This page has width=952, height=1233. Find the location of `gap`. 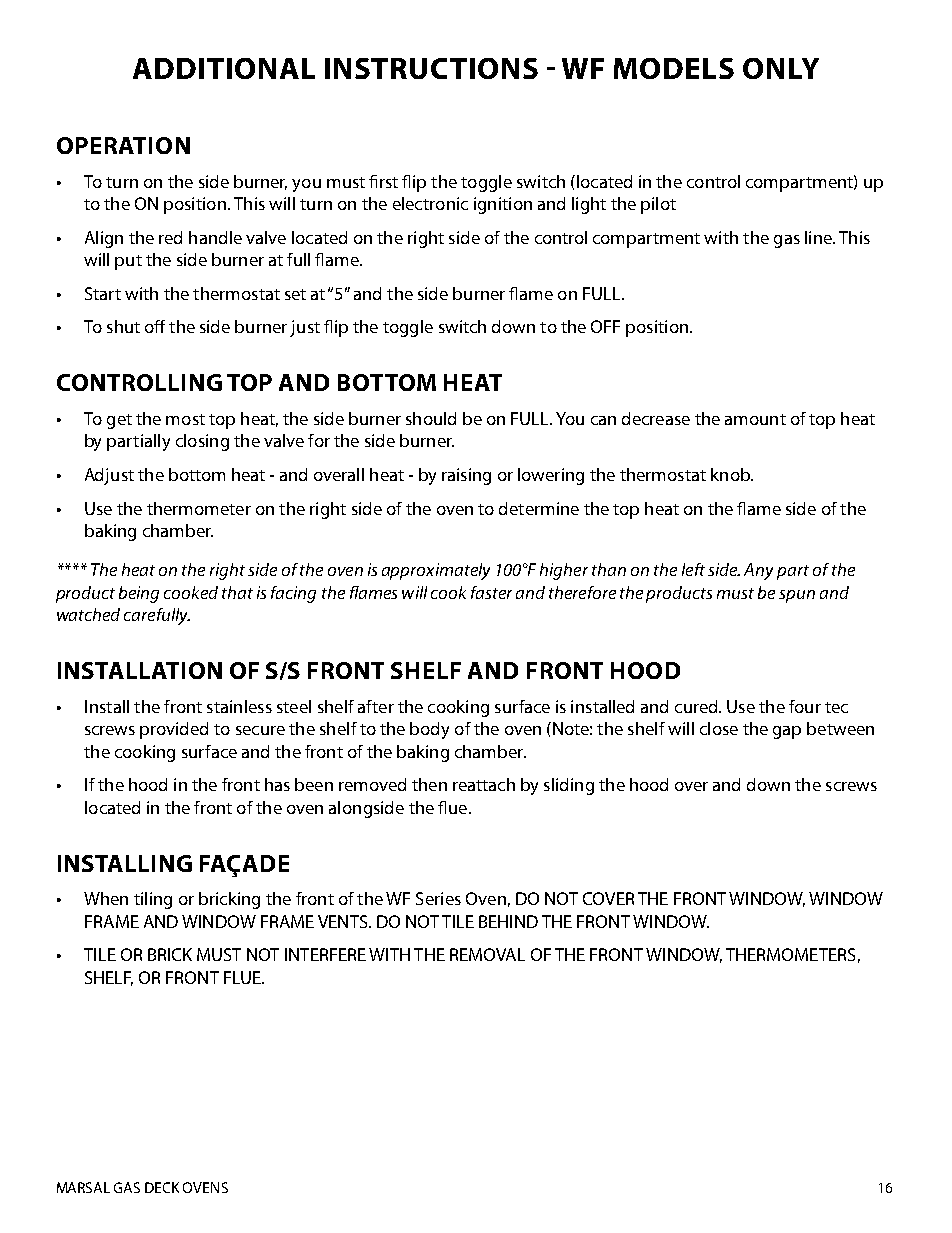

gap is located at coordinates (787, 732).
